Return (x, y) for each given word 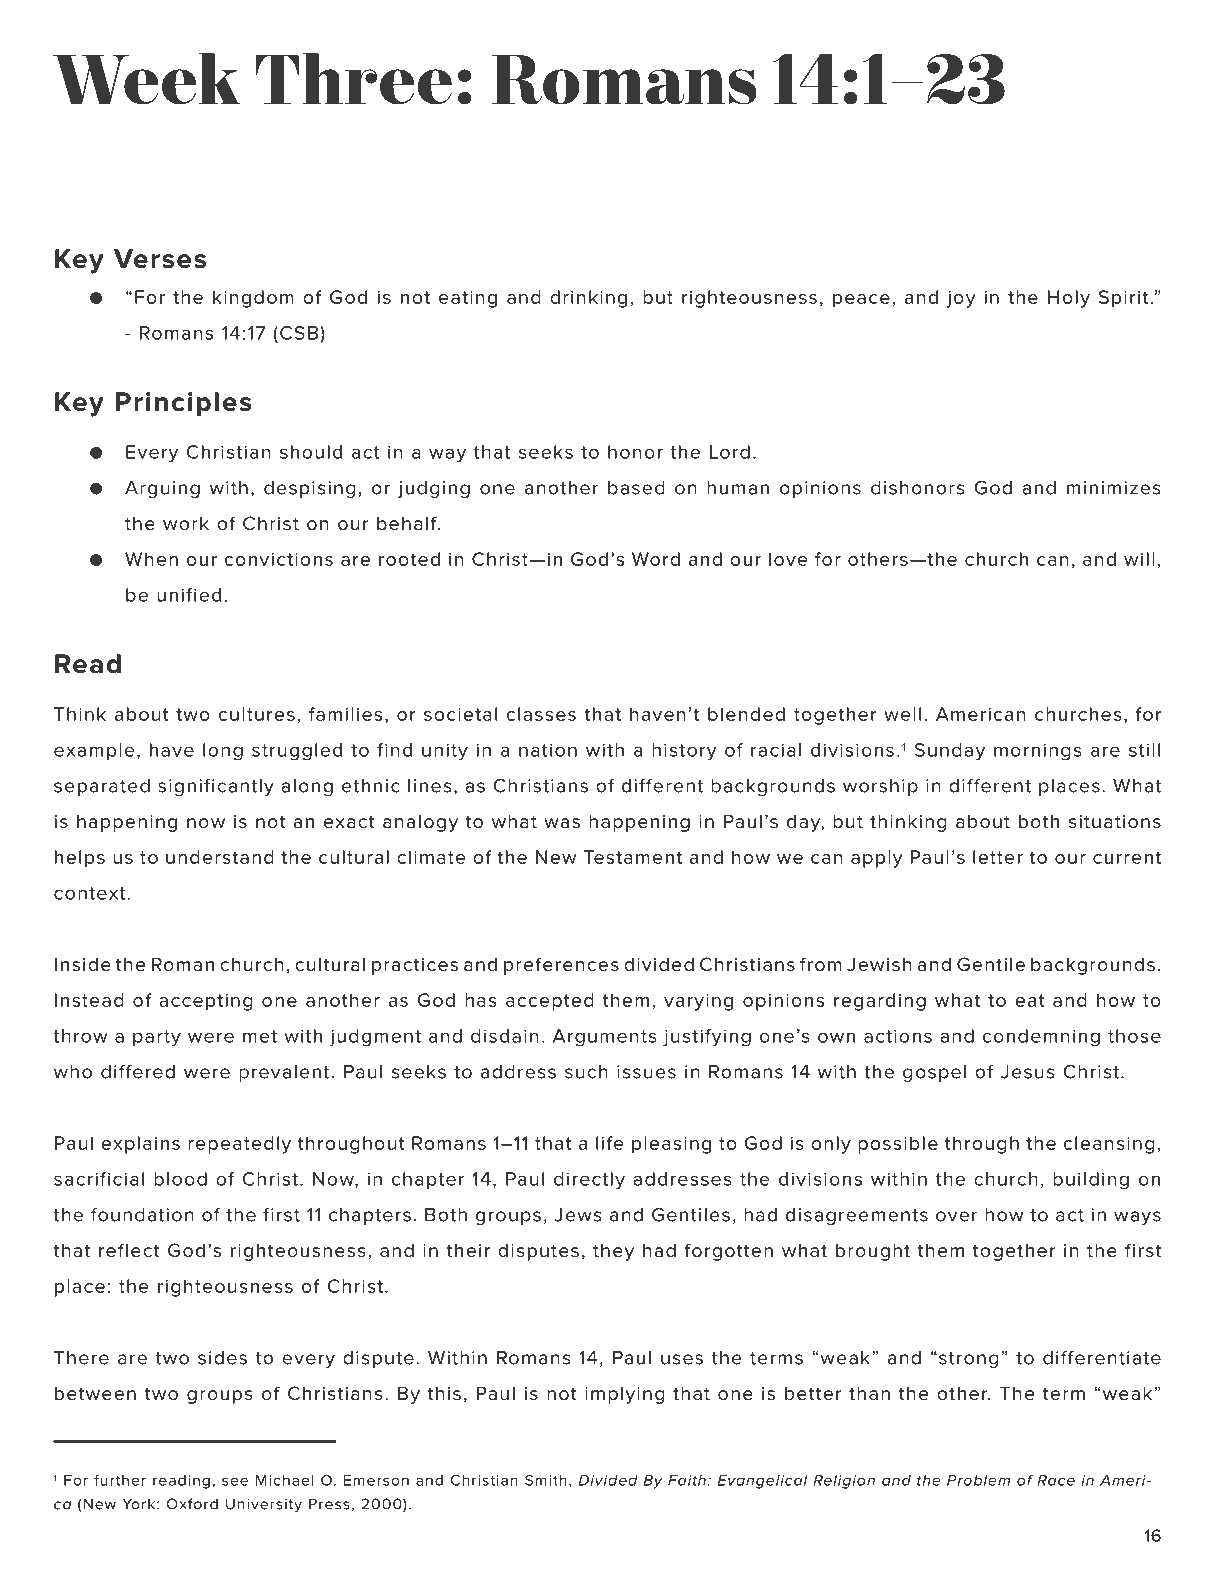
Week (146, 79)
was (562, 823)
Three (353, 79)
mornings (1038, 752)
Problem (978, 1480)
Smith (546, 1480)
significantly (216, 787)
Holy (1069, 299)
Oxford (192, 1504)
